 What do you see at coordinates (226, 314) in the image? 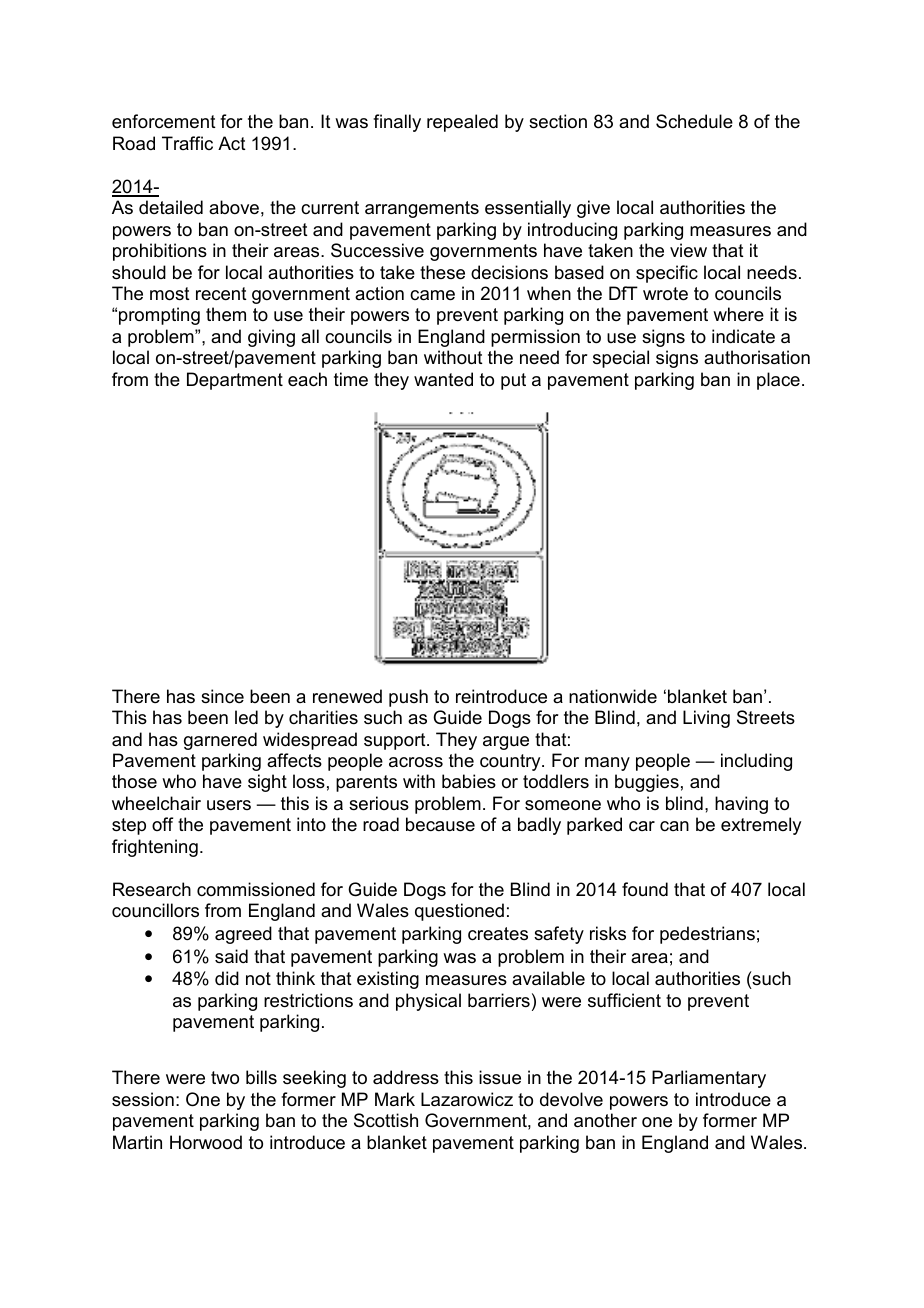
I see `them` at bounding box center [226, 314].
